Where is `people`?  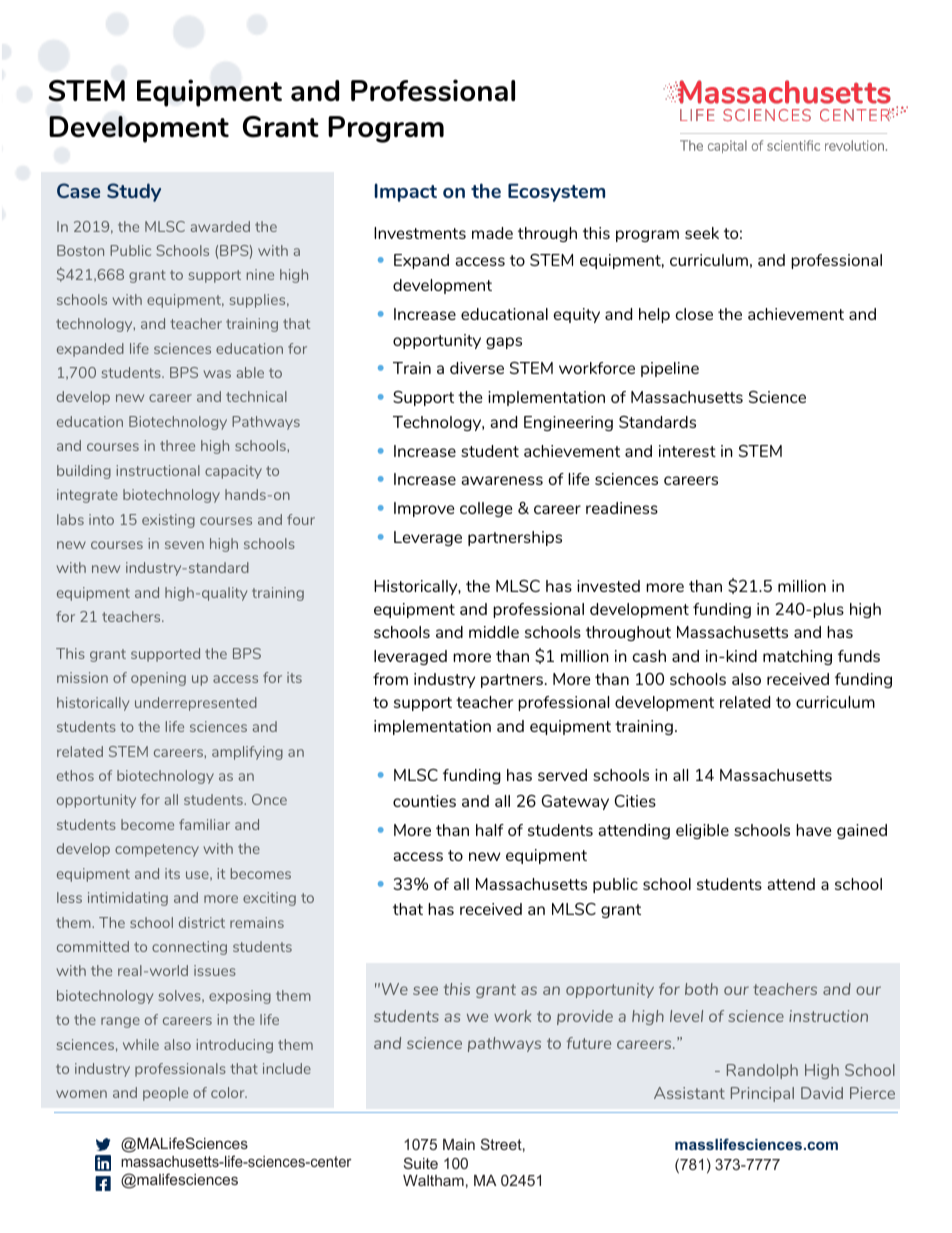
people is located at coordinates (165, 1094).
